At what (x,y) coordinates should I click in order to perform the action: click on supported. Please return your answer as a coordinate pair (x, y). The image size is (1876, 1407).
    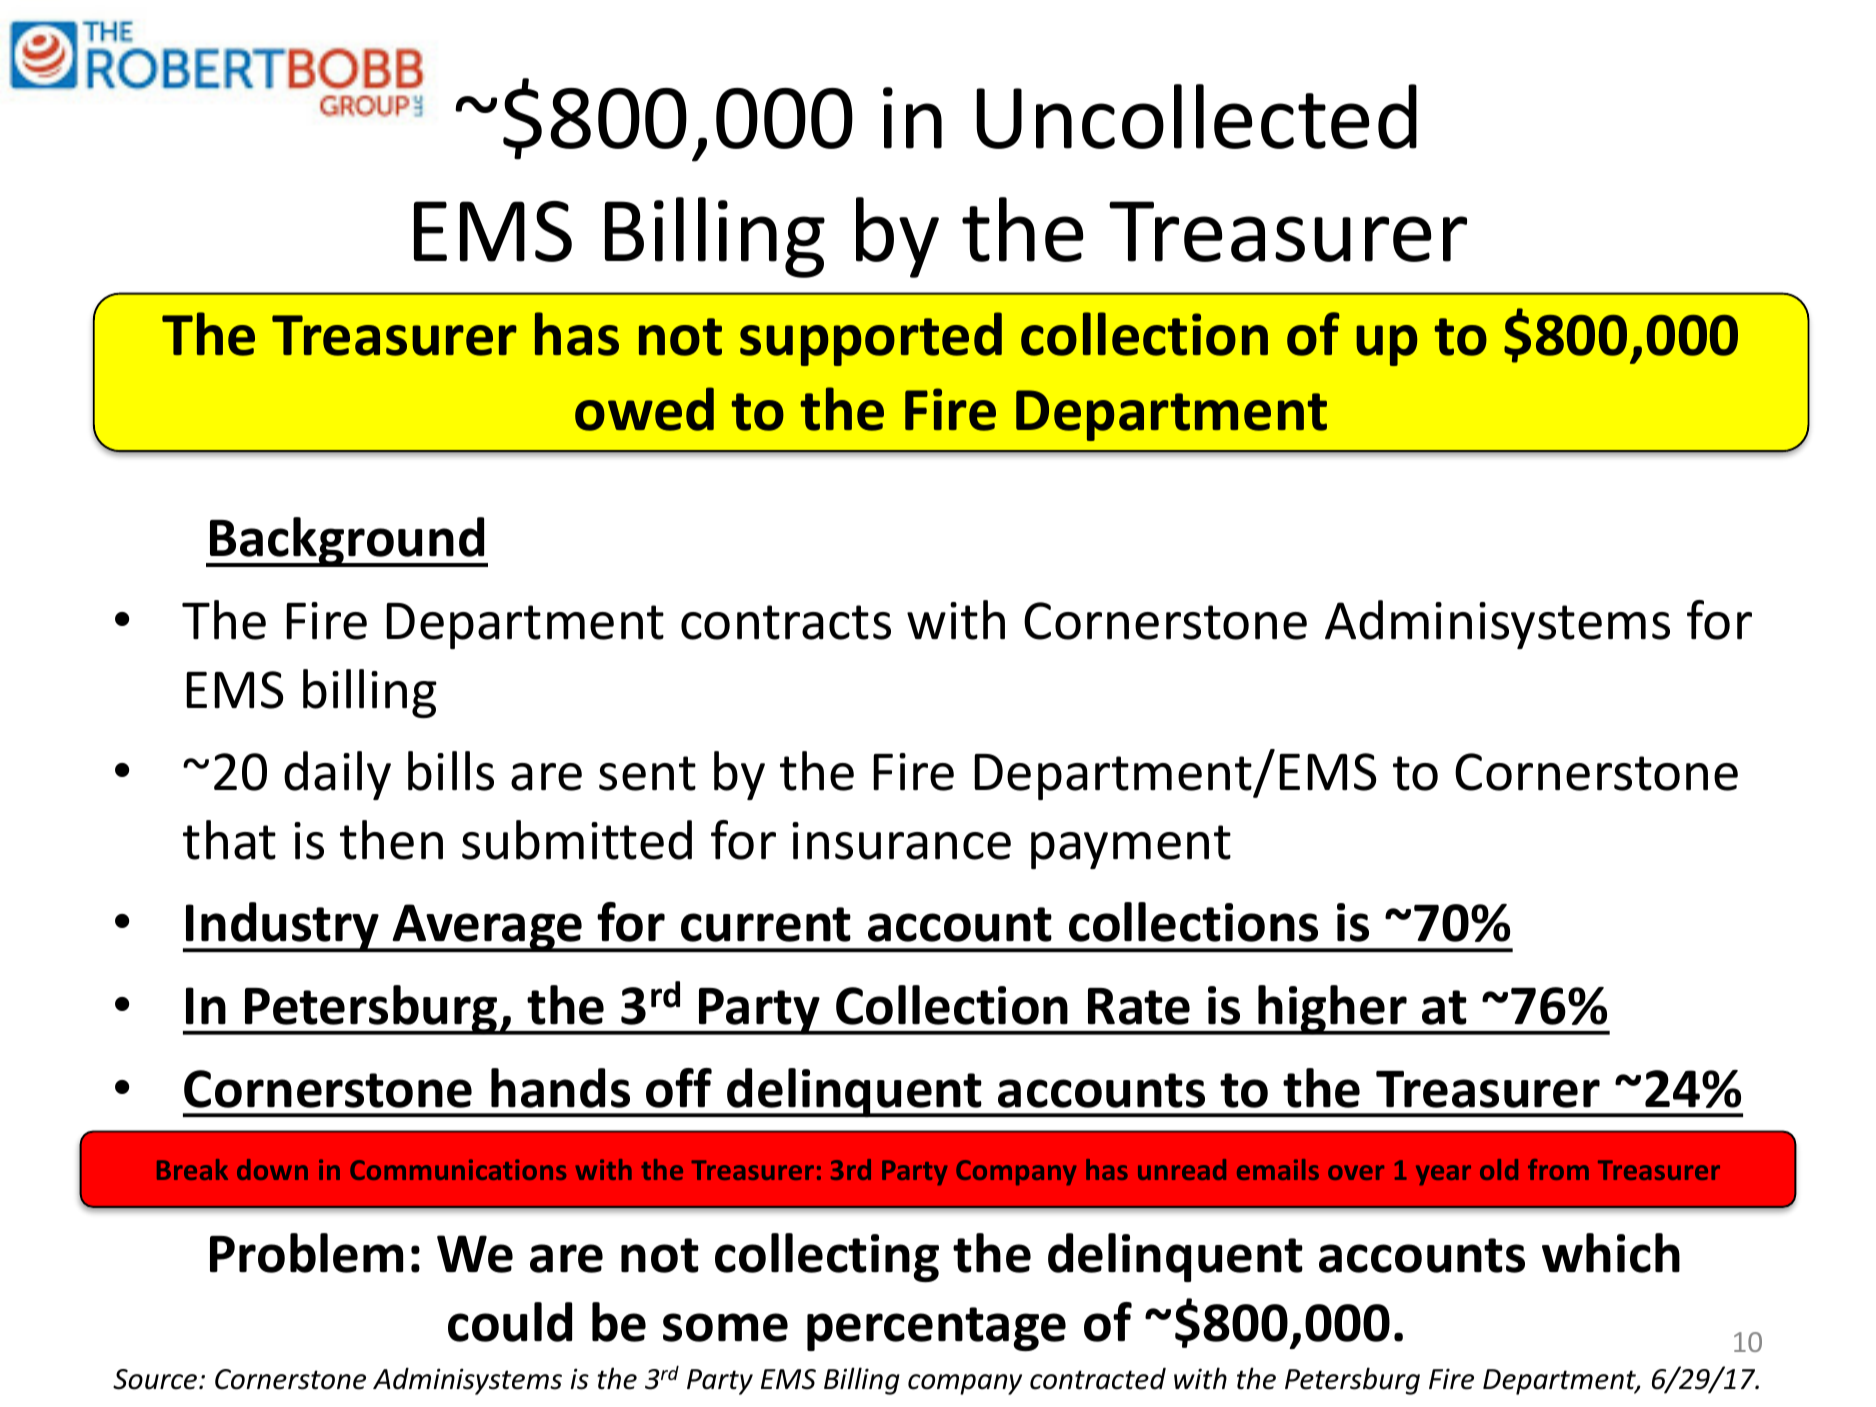
    Looking at the image, I should click on (871, 339).
